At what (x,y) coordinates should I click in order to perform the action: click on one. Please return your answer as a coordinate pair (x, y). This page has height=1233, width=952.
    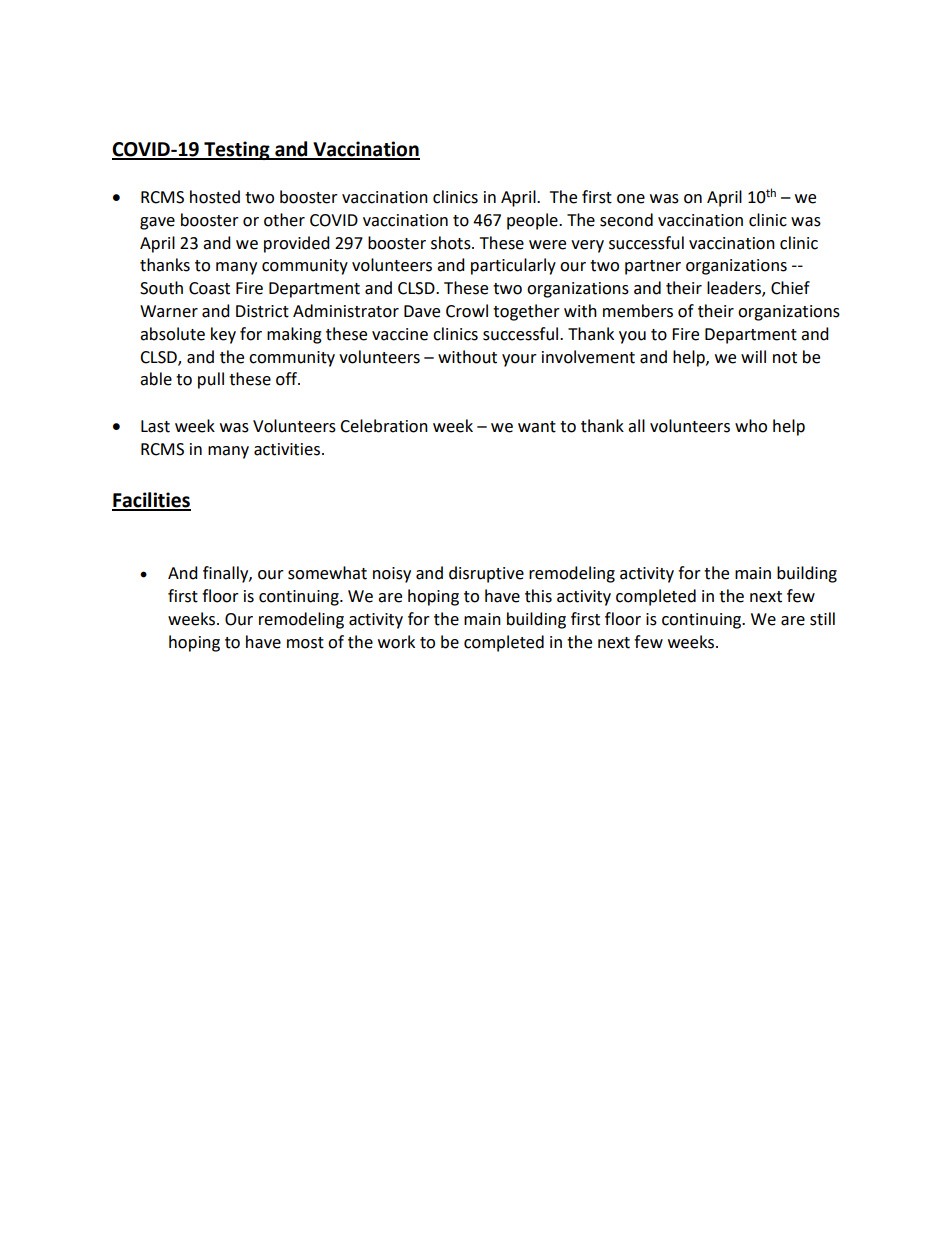
    Looking at the image, I should click on (631, 199).
